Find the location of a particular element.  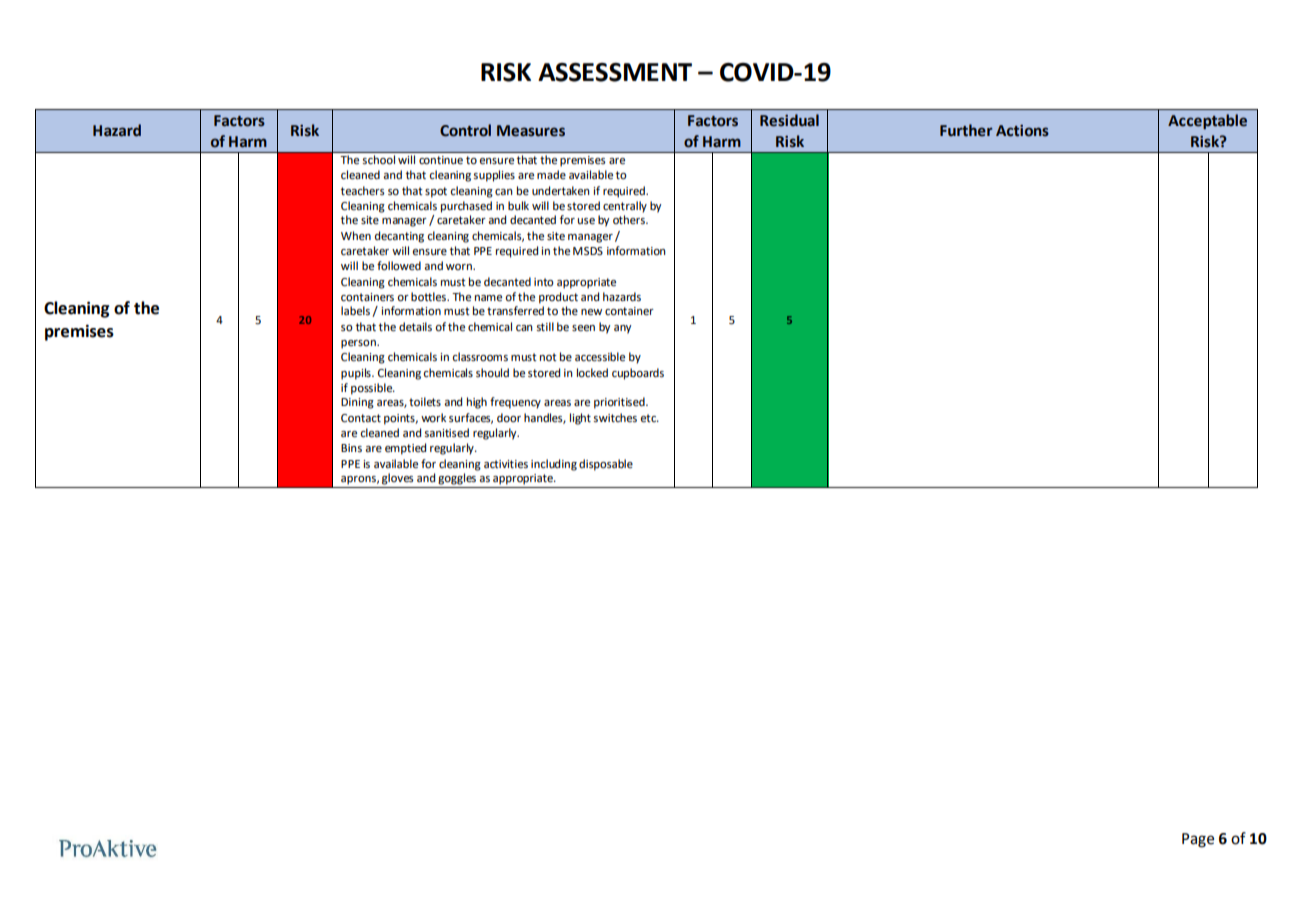

Page is located at coordinates (1198, 840).
